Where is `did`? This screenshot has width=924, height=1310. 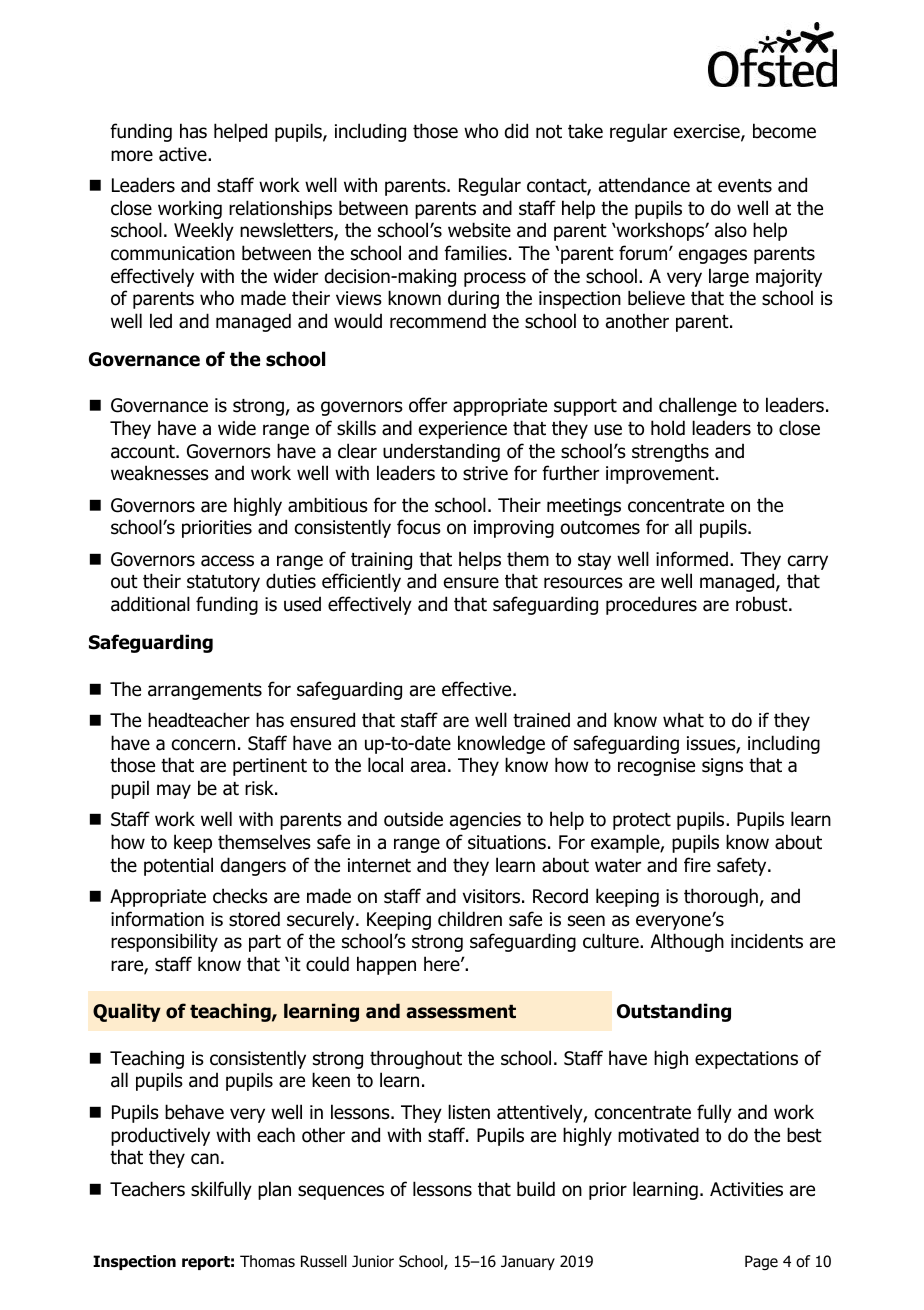 did is located at coordinates (516, 131).
